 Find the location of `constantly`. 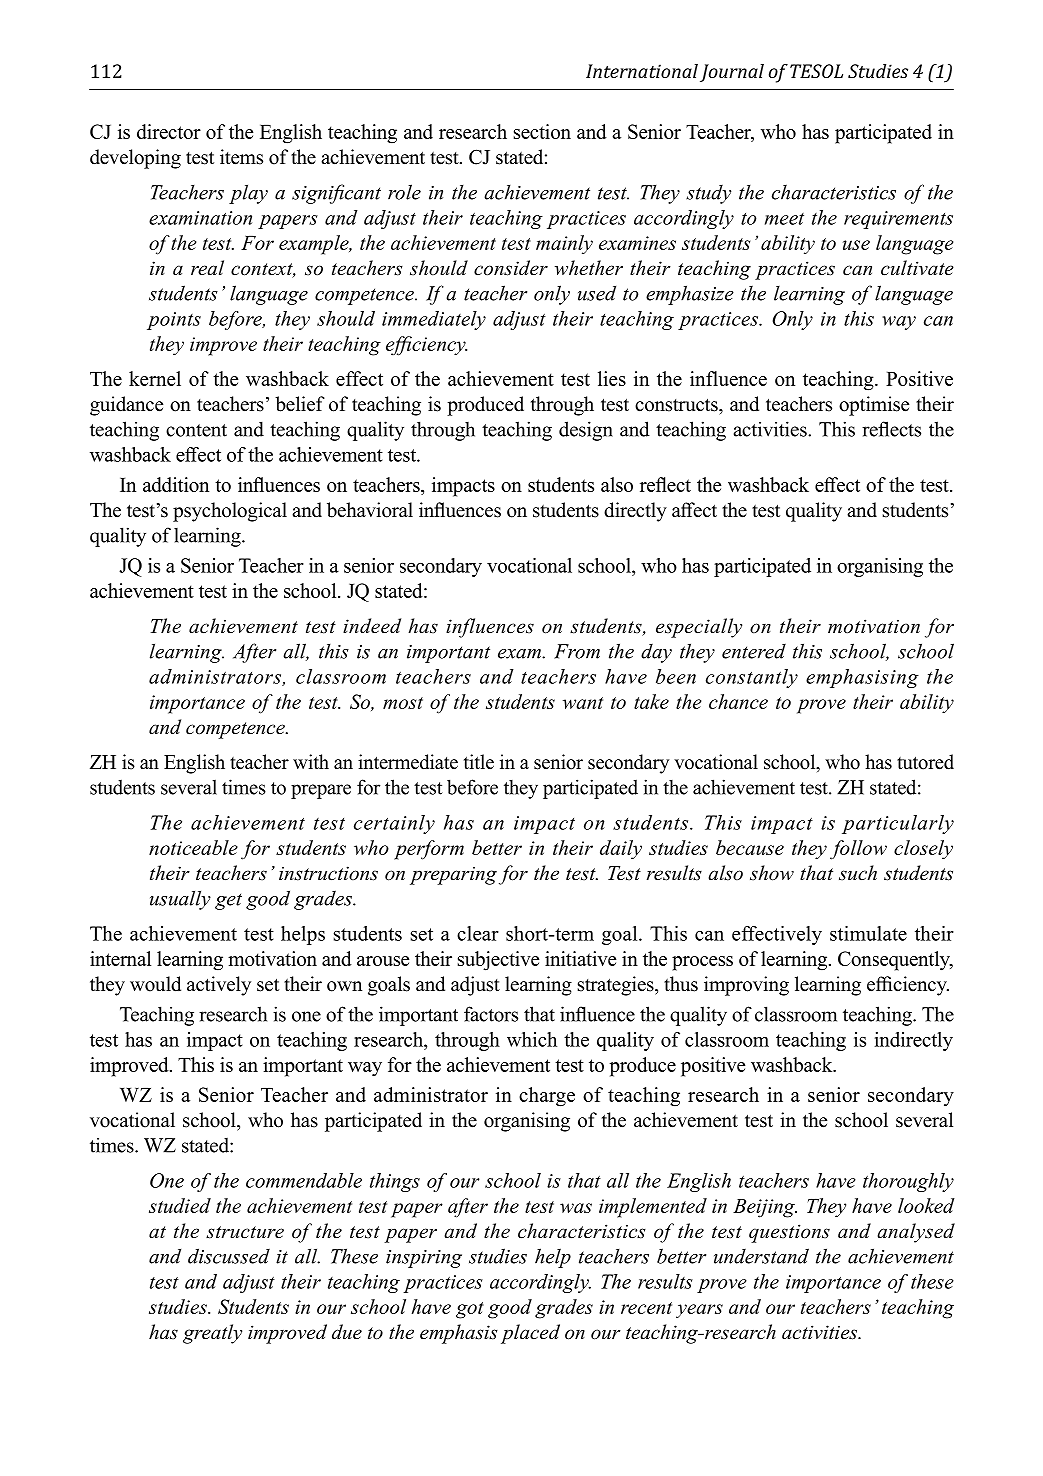

constantly is located at coordinates (752, 678).
